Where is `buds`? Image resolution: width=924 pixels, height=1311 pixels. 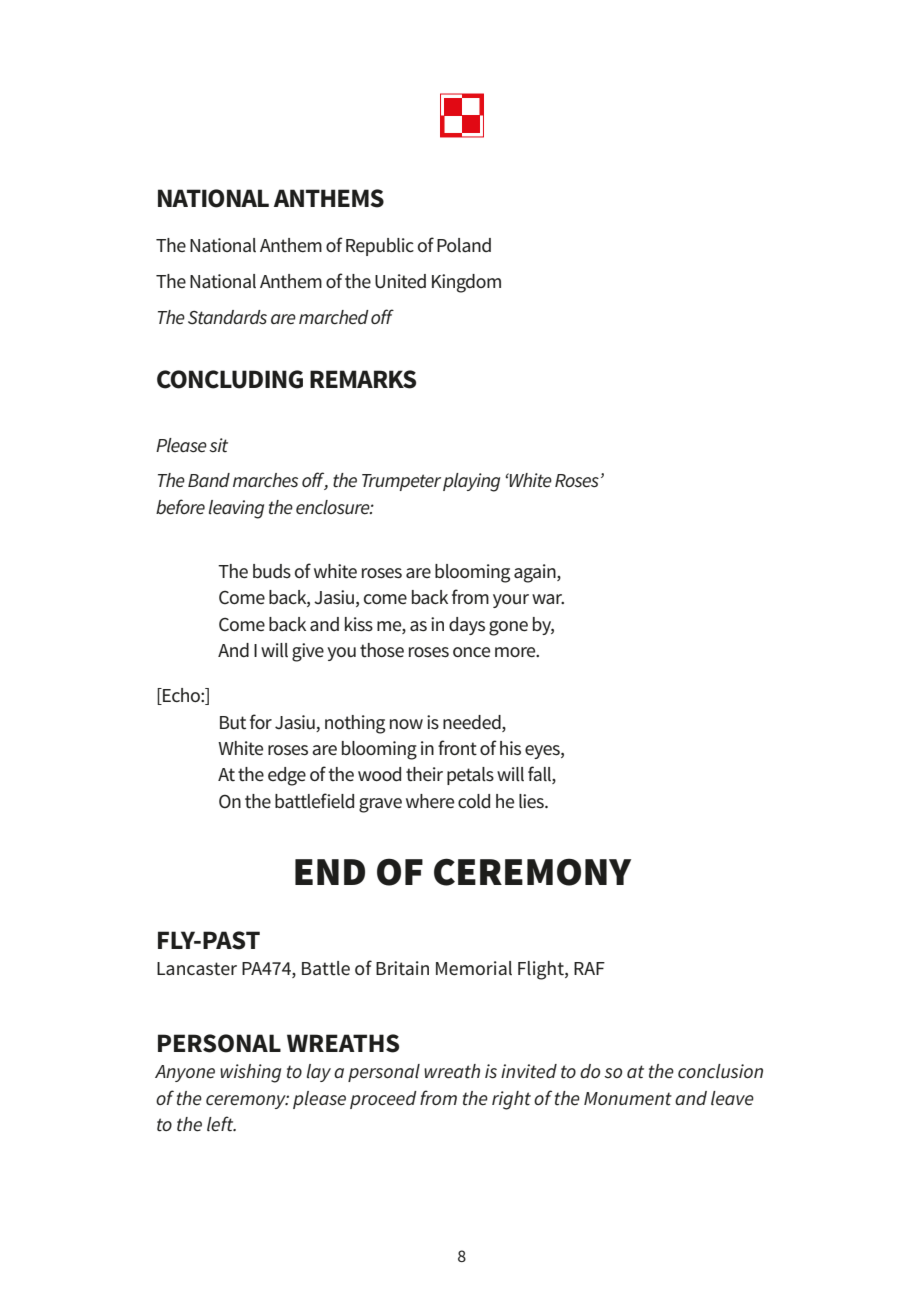 buds is located at coordinates (272, 571).
